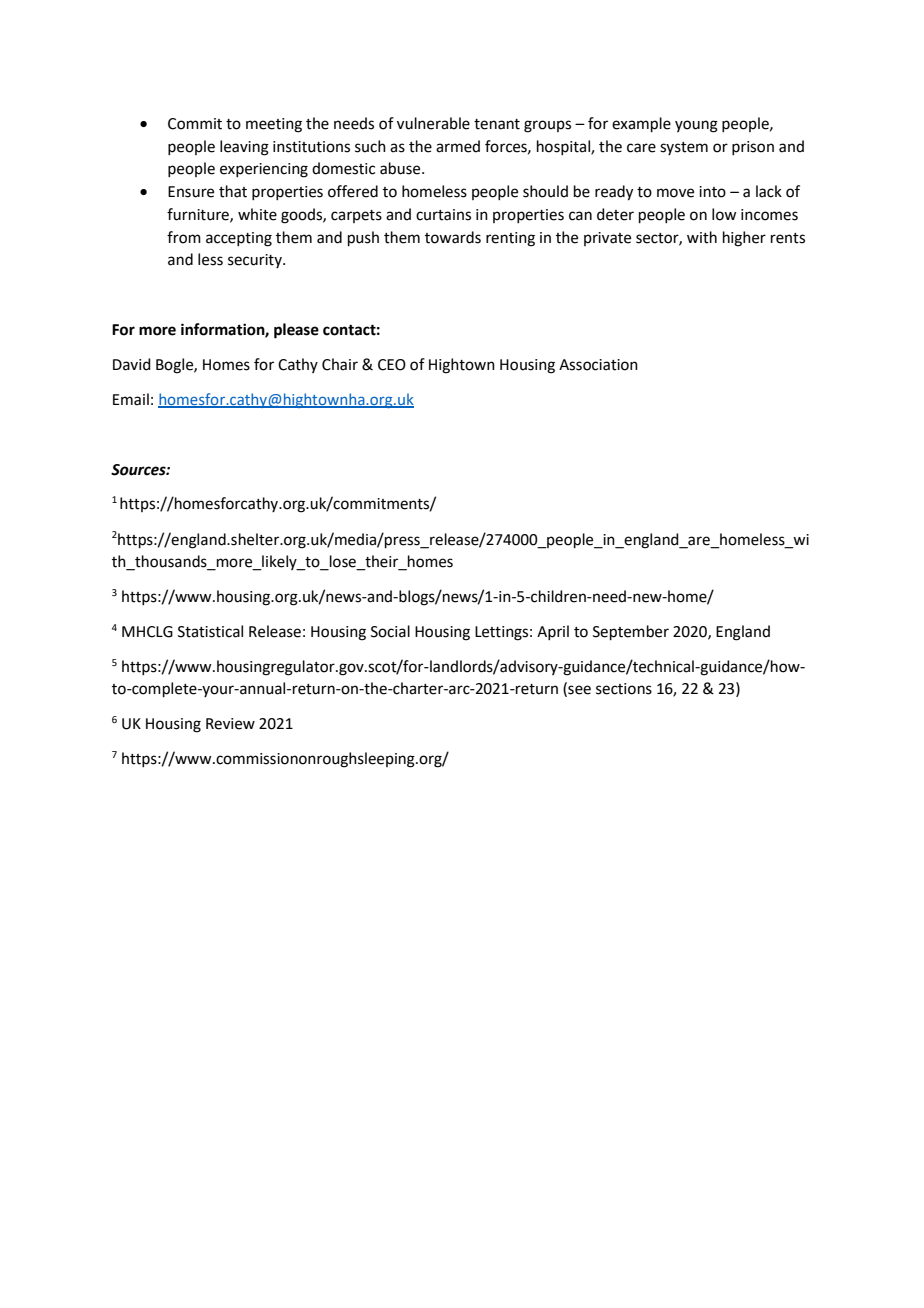 Image resolution: width=924 pixels, height=1308 pixels. What do you see at coordinates (390, 631) in the page?
I see `Social` at bounding box center [390, 631].
